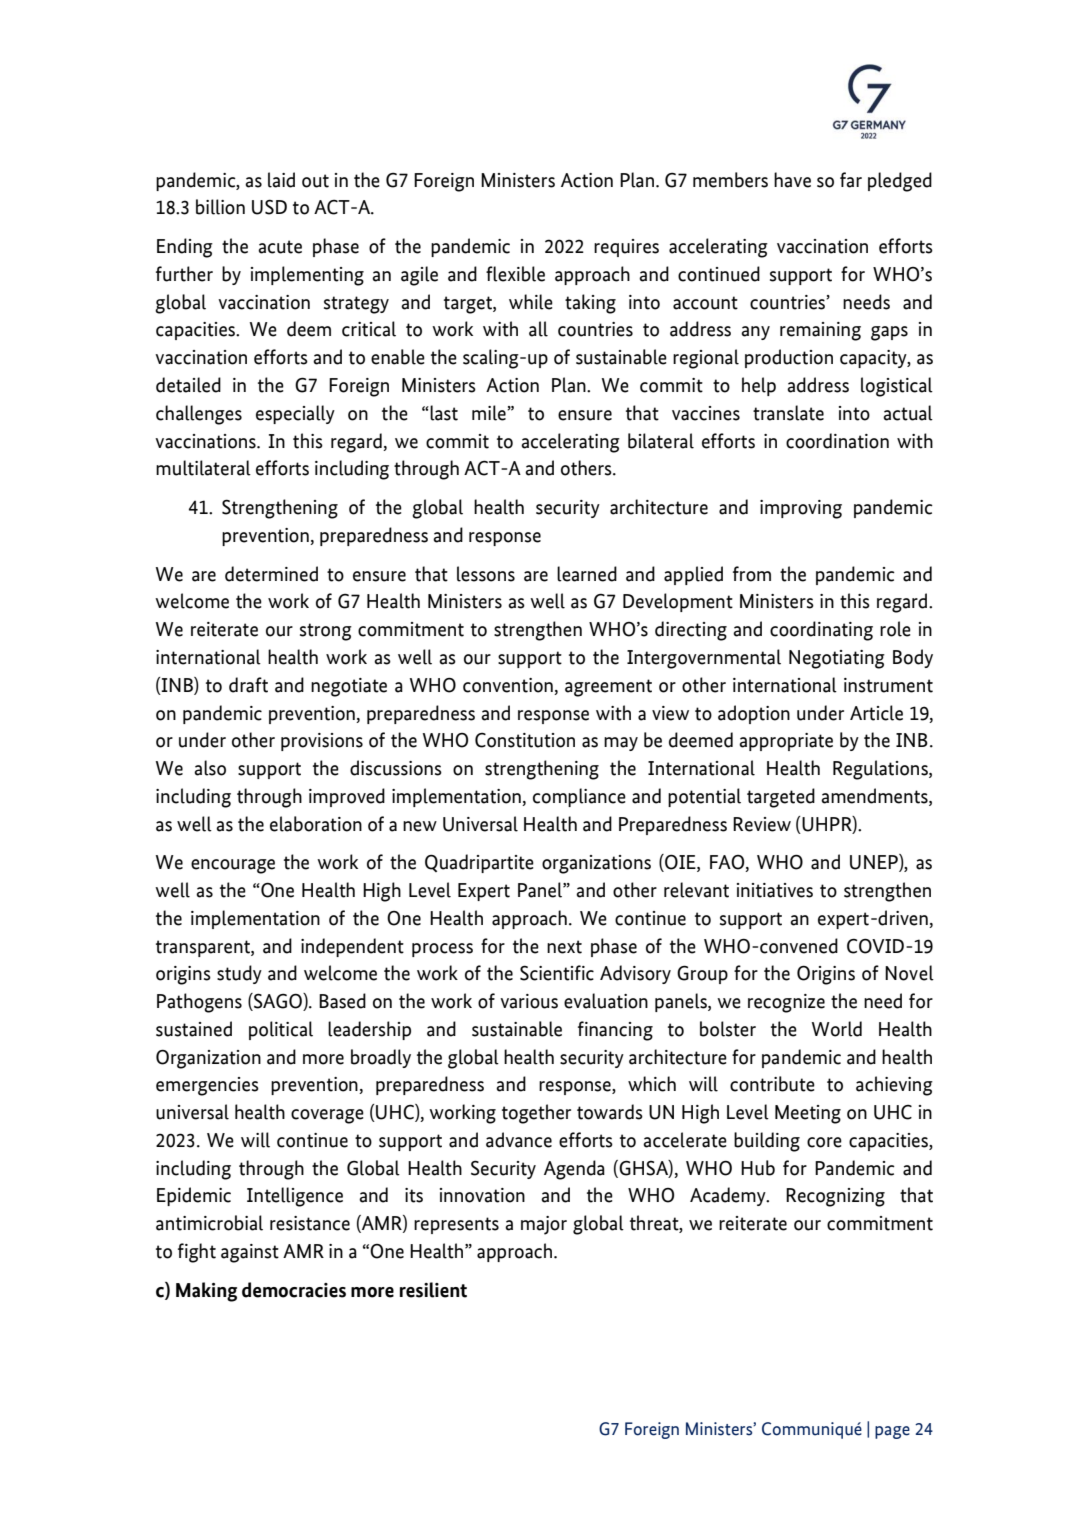  Describe the element at coordinates (851, 180) in the page. I see `far` at that location.
